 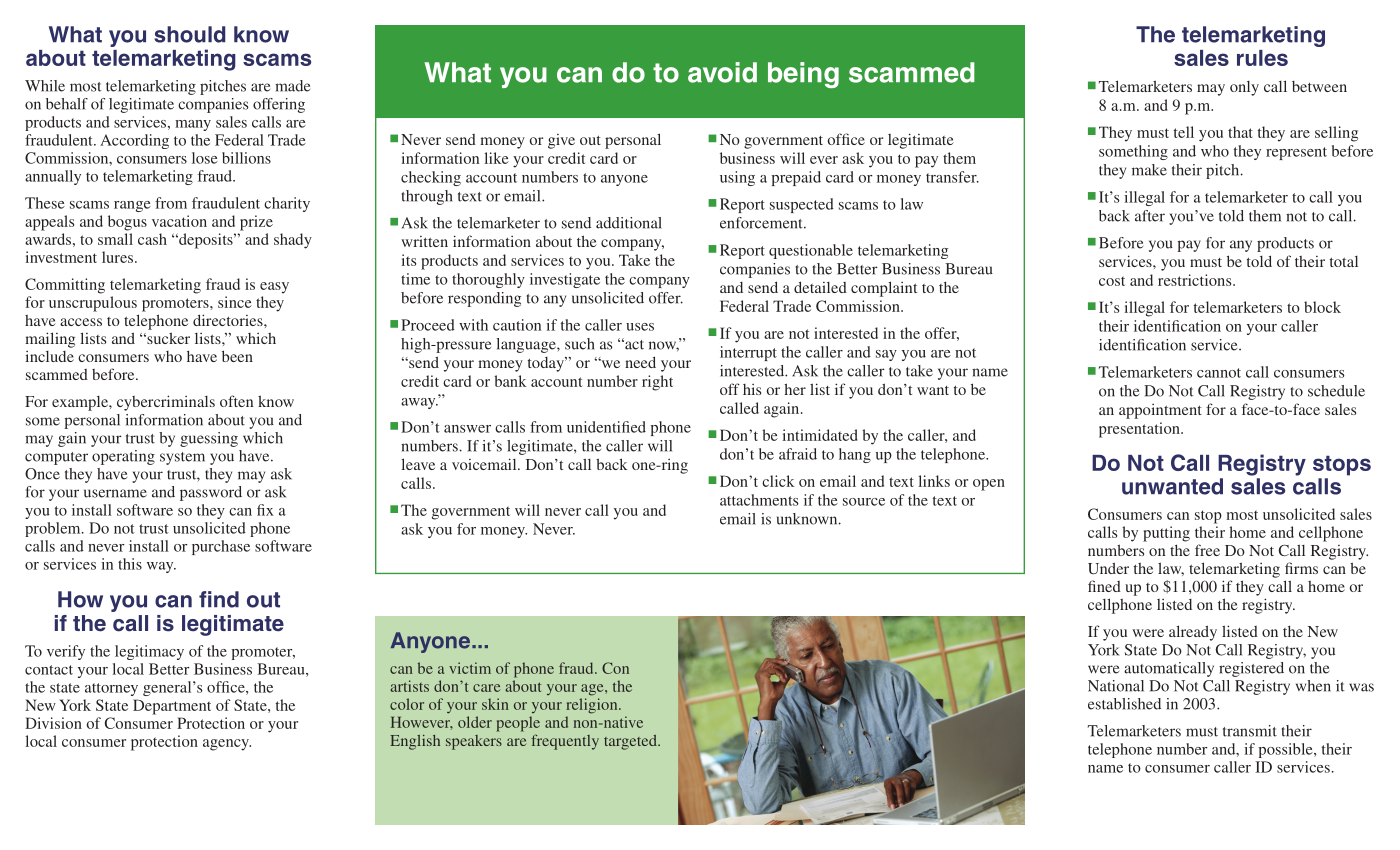 What do you see at coordinates (172, 707) in the screenshot?
I see `Department` at bounding box center [172, 707].
